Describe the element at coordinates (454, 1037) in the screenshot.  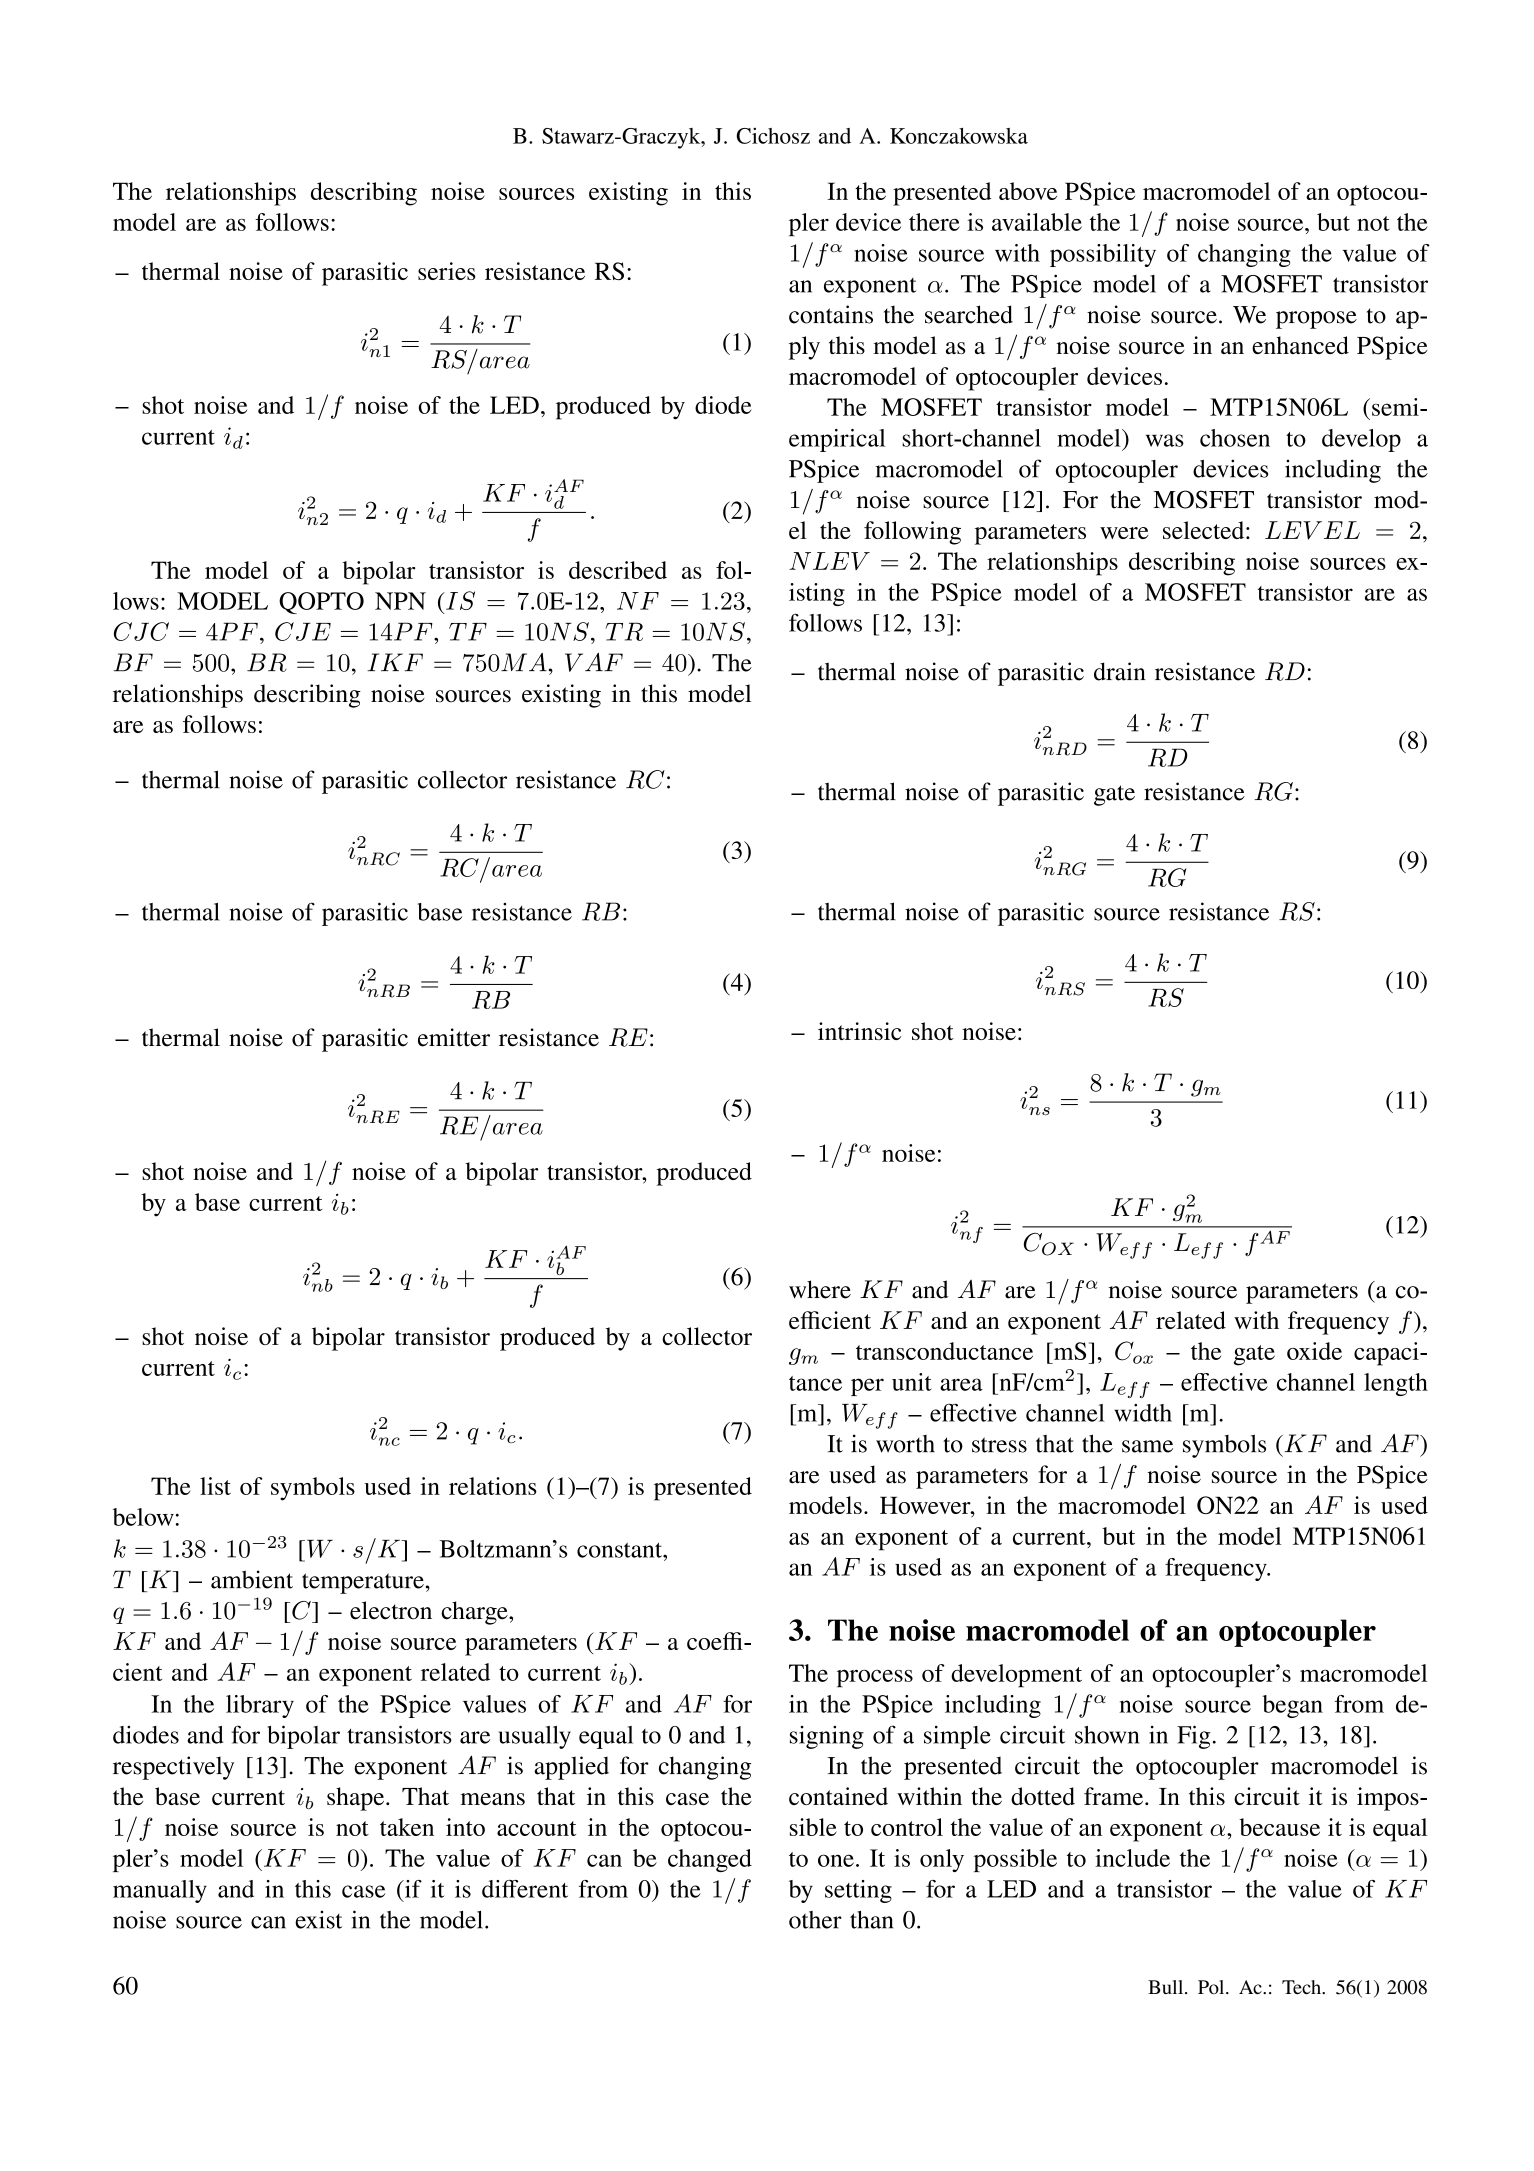
I see `emitter` at that location.
